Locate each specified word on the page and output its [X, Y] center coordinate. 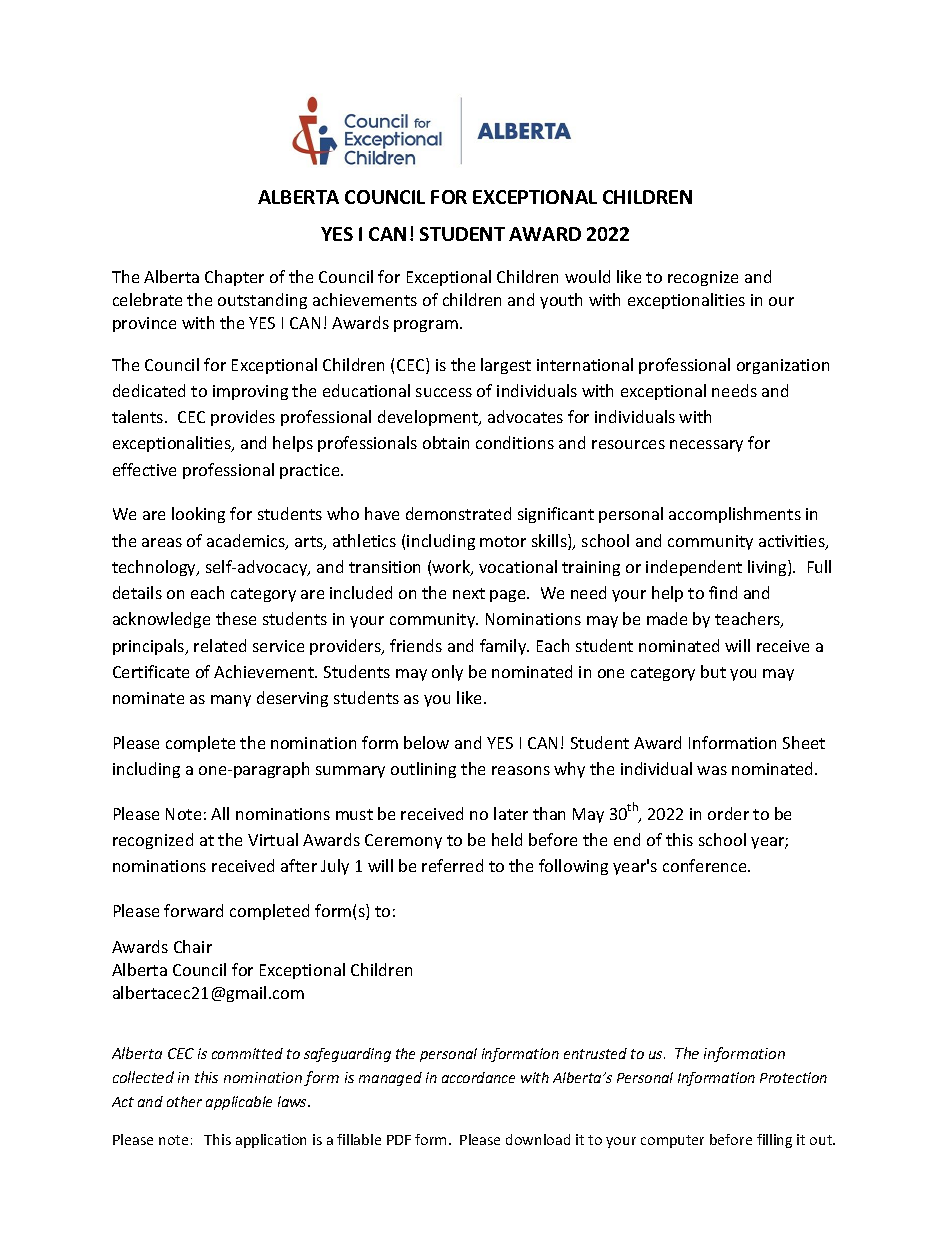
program [426, 326]
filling [774, 1141]
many [231, 701]
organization [783, 366]
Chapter [234, 278]
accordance [478, 1077]
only [447, 673]
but [713, 671]
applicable [239, 1103]
